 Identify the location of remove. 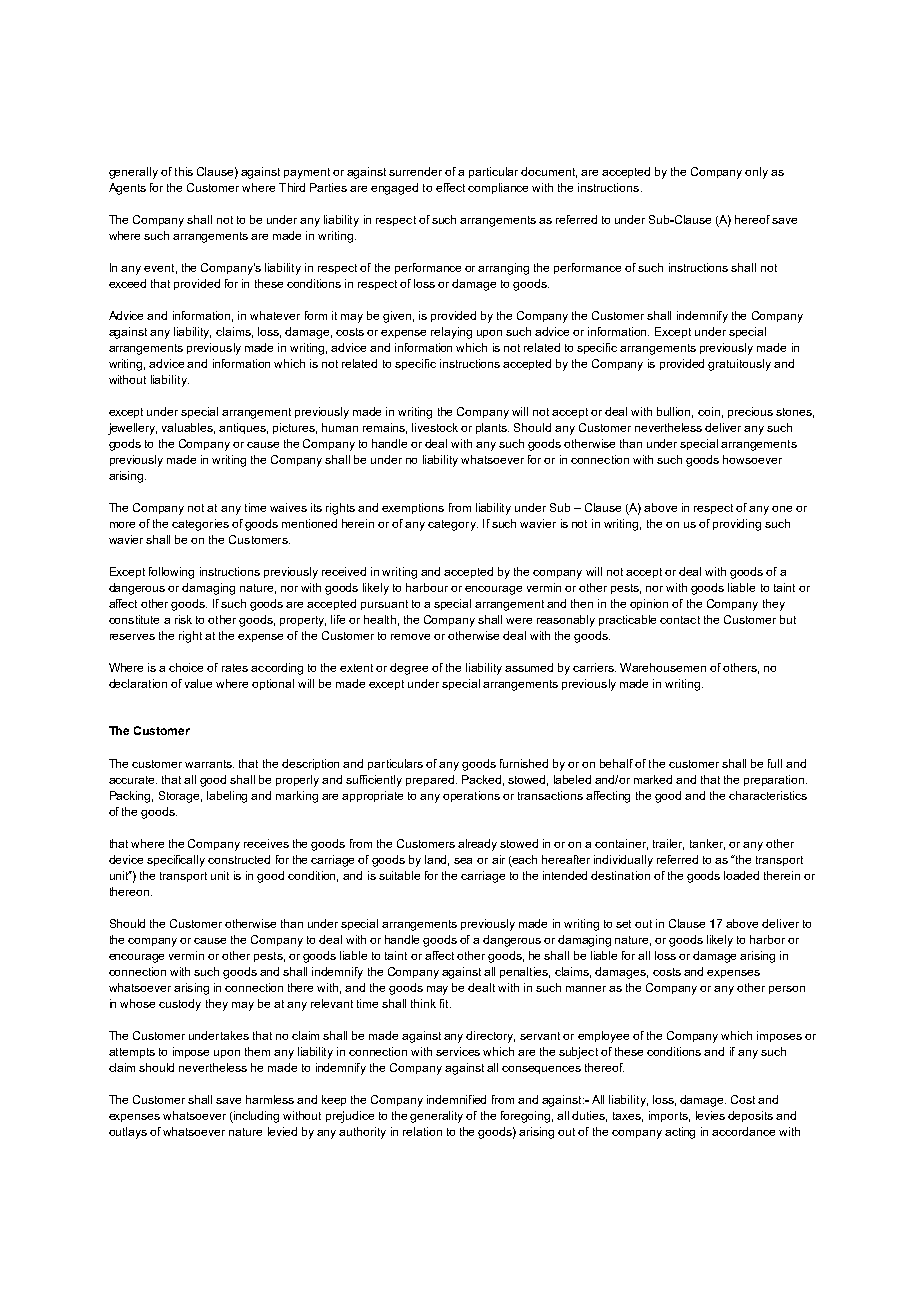
(410, 637).
